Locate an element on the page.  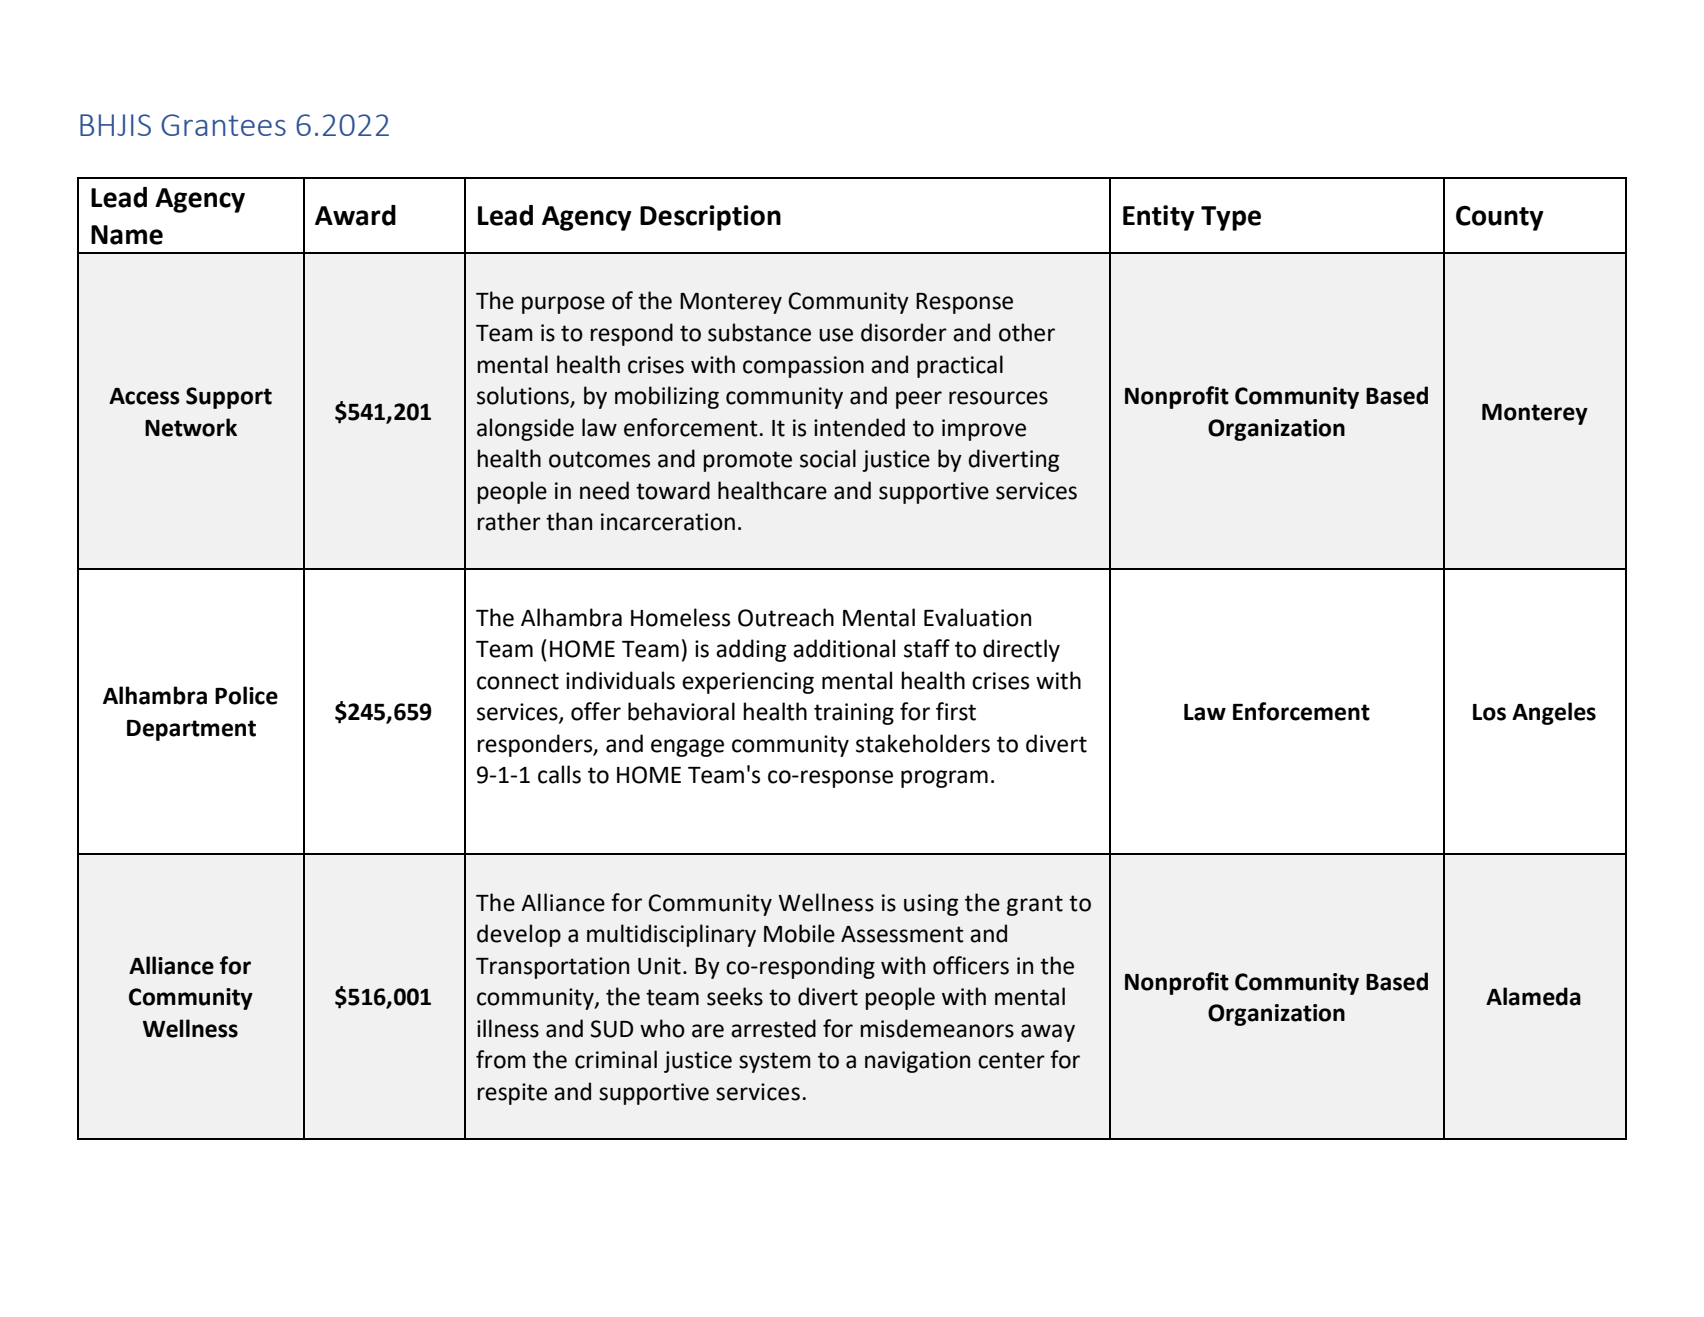
Description is located at coordinates (710, 218).
